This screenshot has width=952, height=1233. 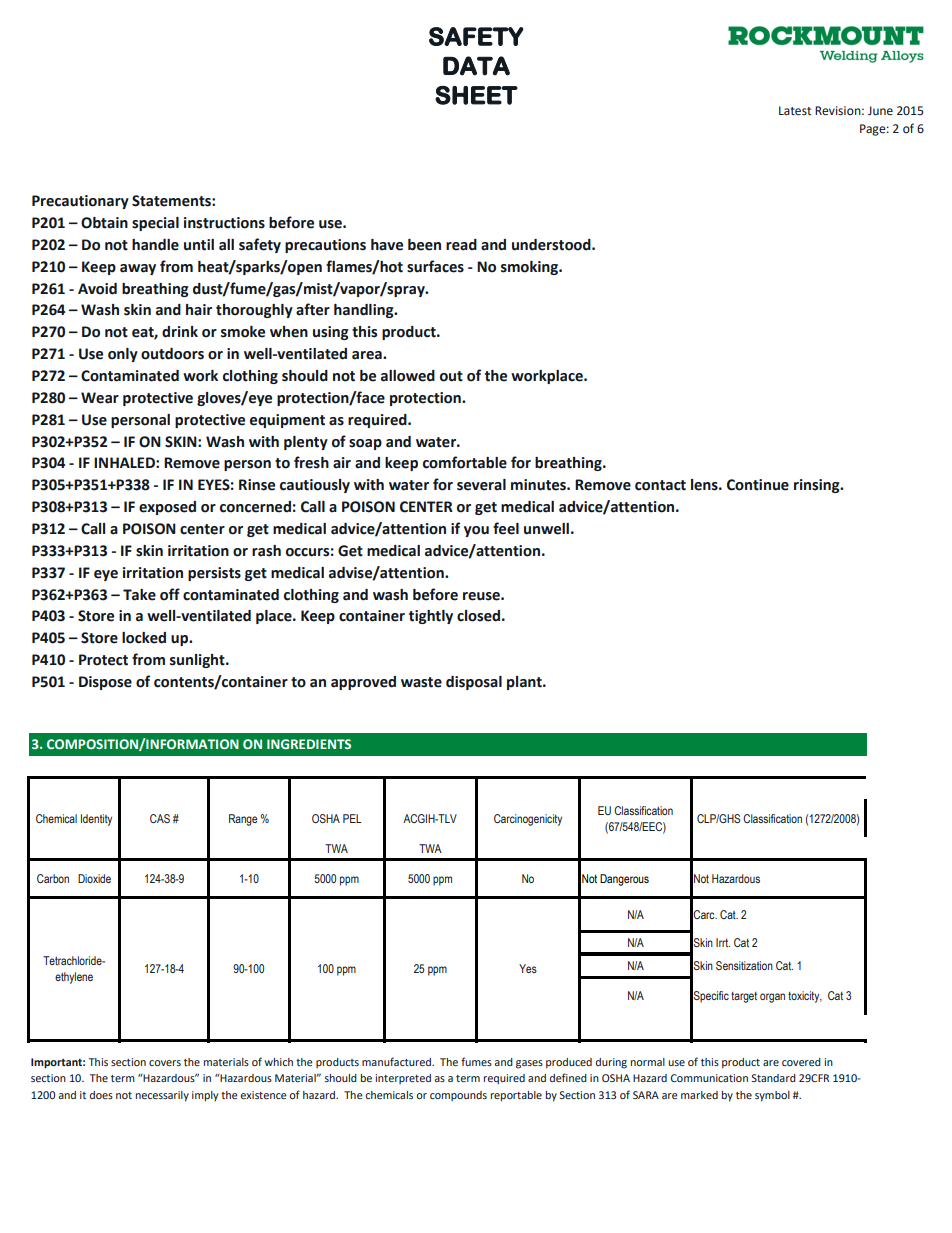 What do you see at coordinates (80, 202) in the screenshot?
I see `Precautionary` at bounding box center [80, 202].
